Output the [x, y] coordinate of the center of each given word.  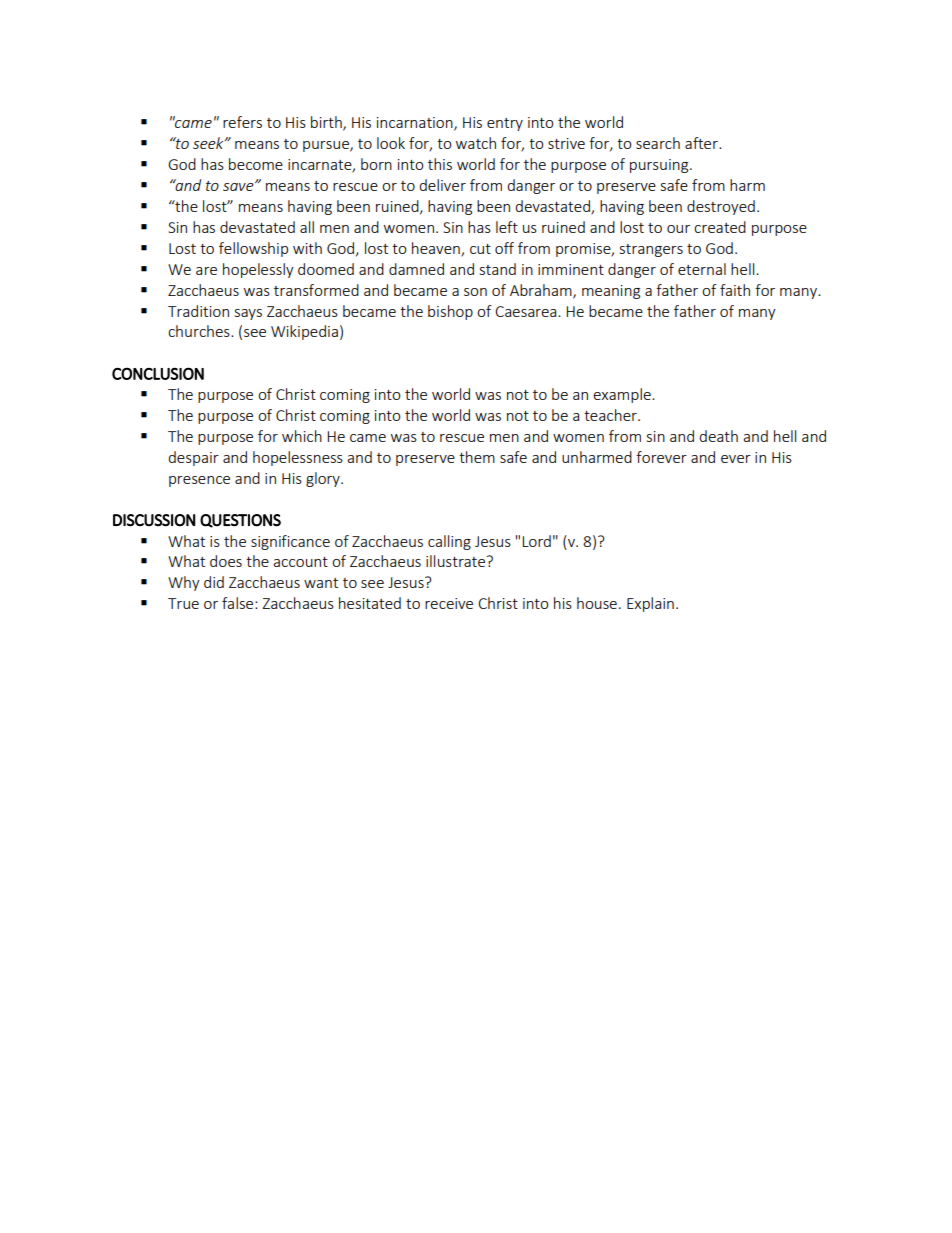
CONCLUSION [158, 373]
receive [449, 603]
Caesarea [527, 311]
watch [476, 143]
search [658, 143]
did [214, 582]
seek [209, 143]
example [623, 395]
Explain [650, 604]
